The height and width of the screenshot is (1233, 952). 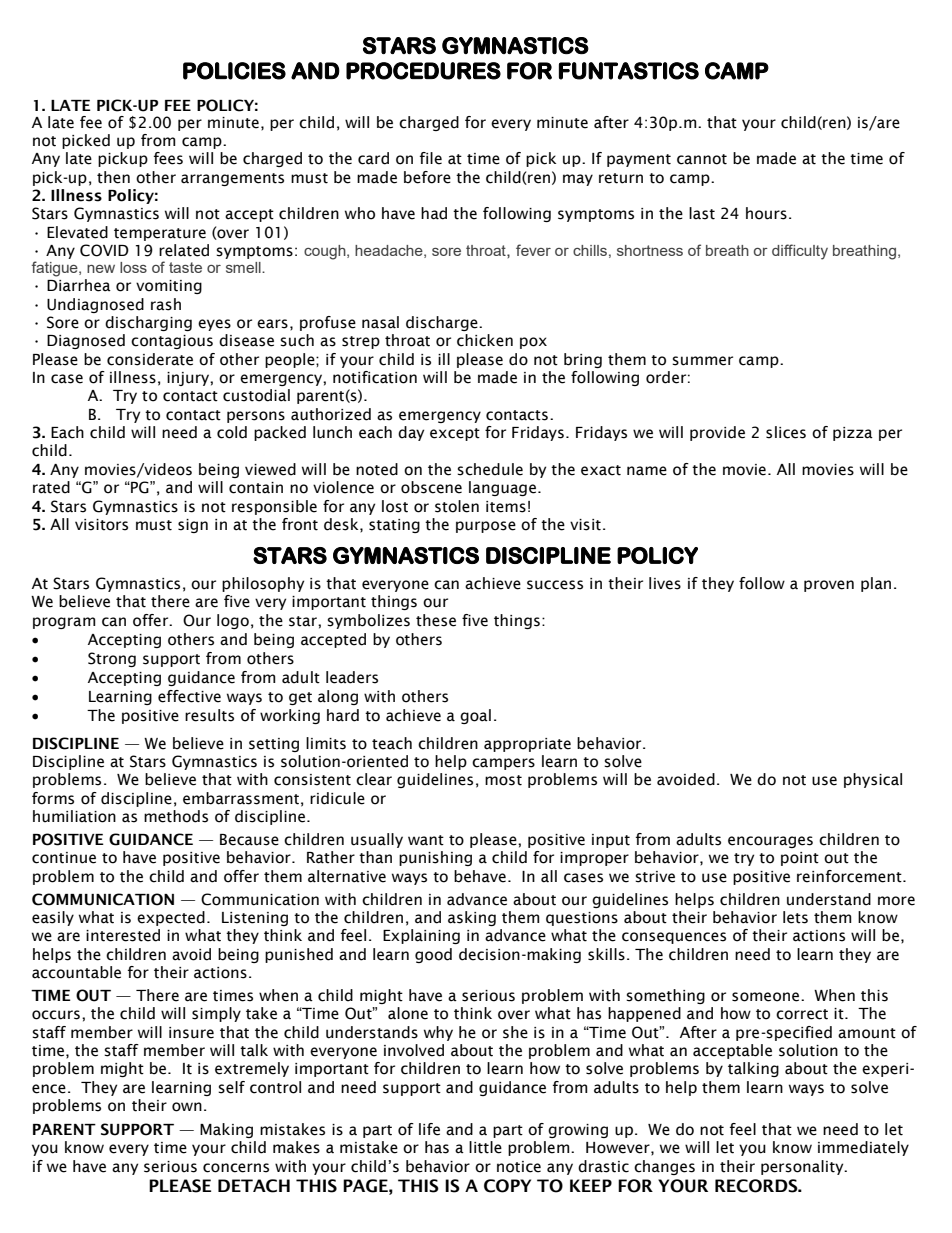 What do you see at coordinates (168, 158) in the screenshot?
I see `fees` at bounding box center [168, 158].
